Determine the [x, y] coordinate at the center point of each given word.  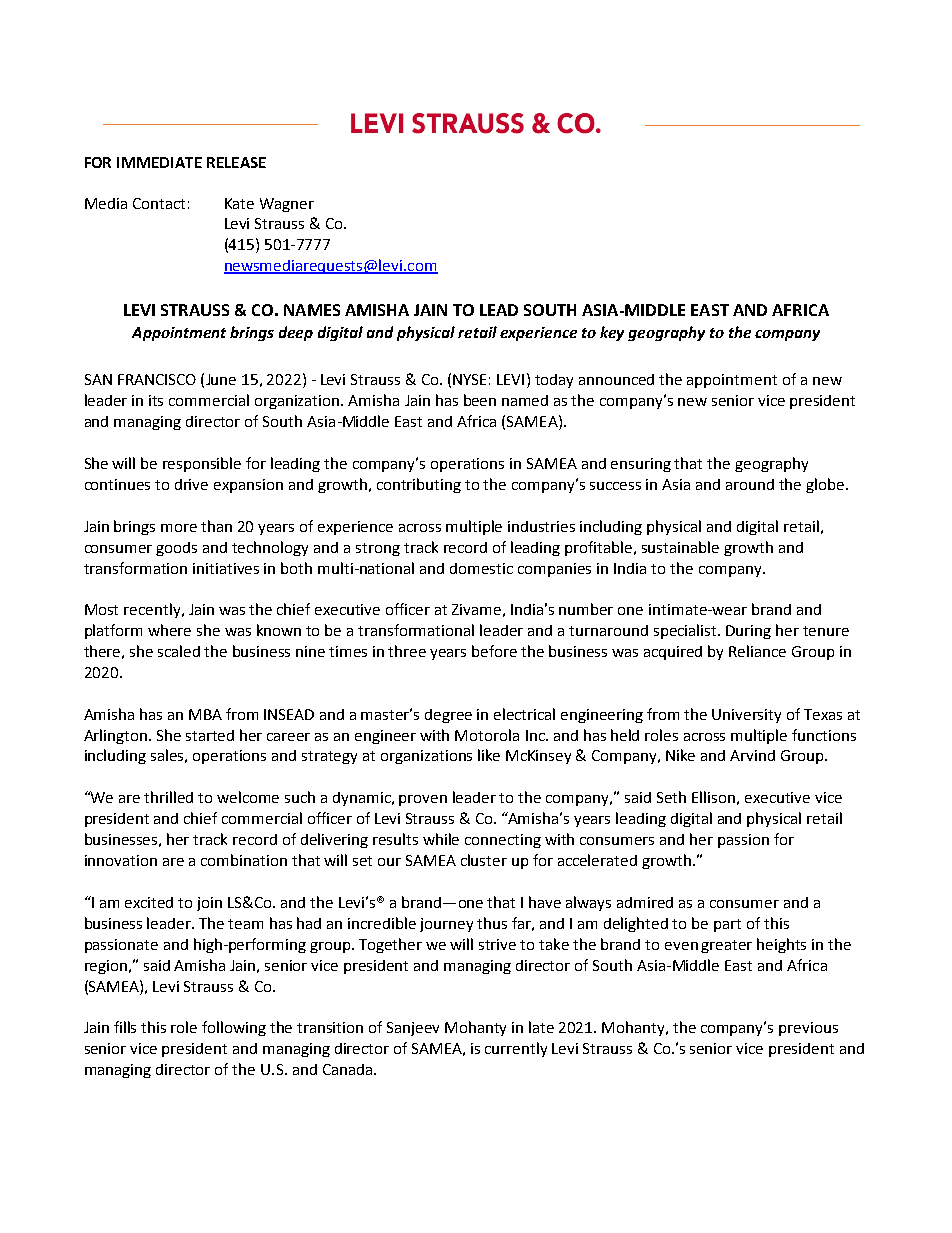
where [169, 630]
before [494, 651]
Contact [159, 203]
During [748, 632]
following [234, 1028]
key [612, 333]
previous [808, 1029]
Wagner [287, 205]
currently [516, 1049]
